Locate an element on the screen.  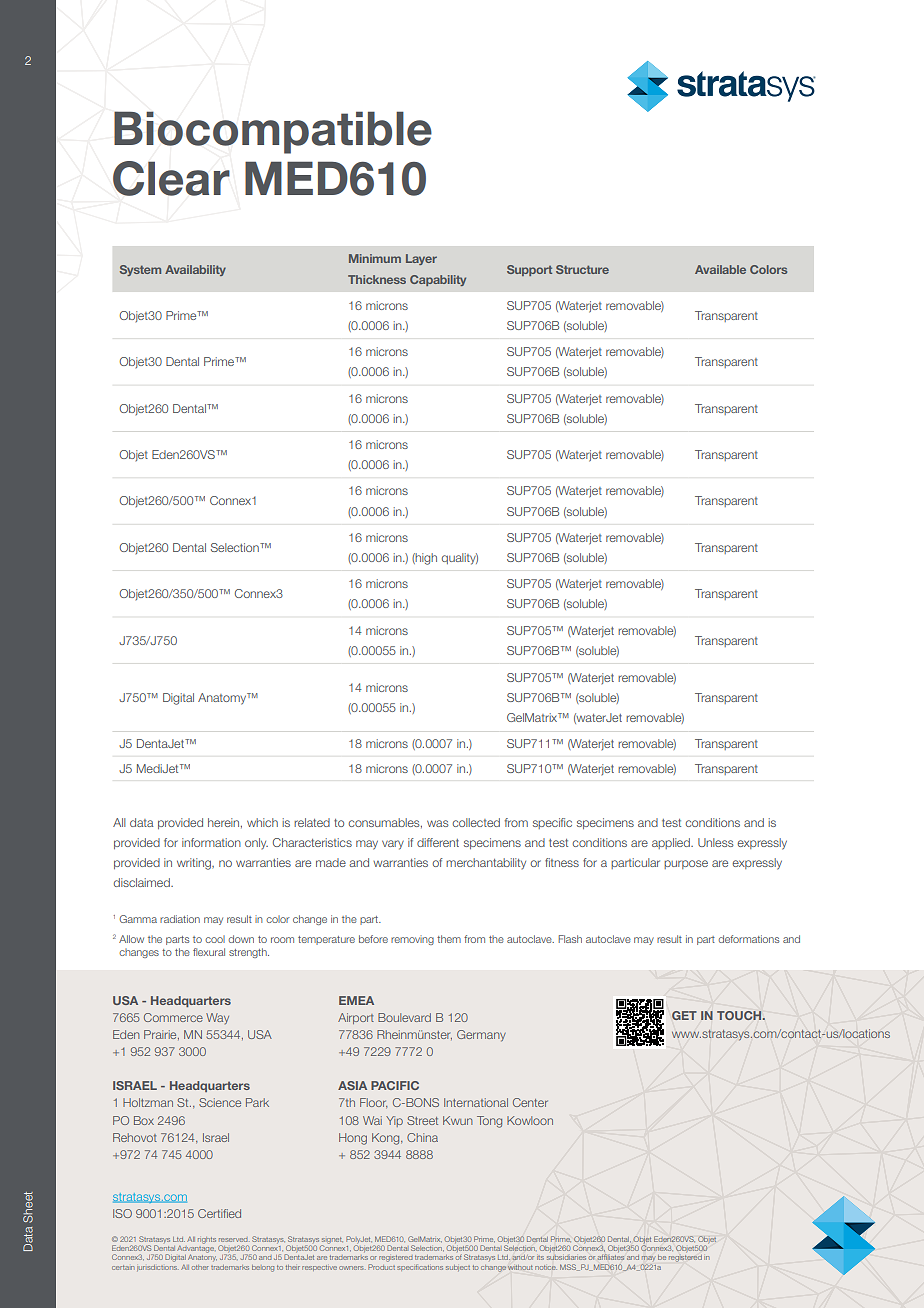
Layer is located at coordinates (421, 259).
